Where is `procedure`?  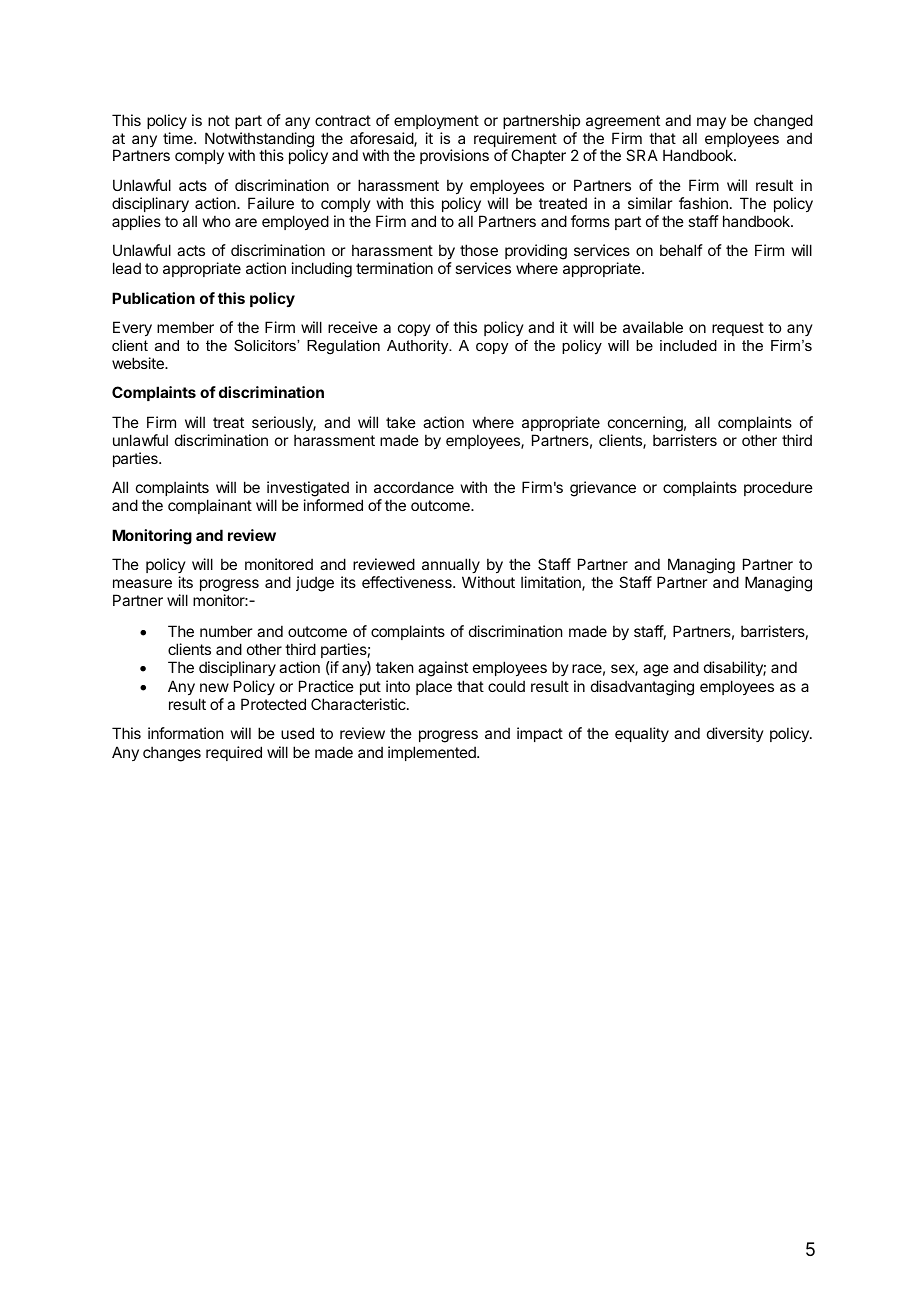 procedure is located at coordinates (778, 488).
